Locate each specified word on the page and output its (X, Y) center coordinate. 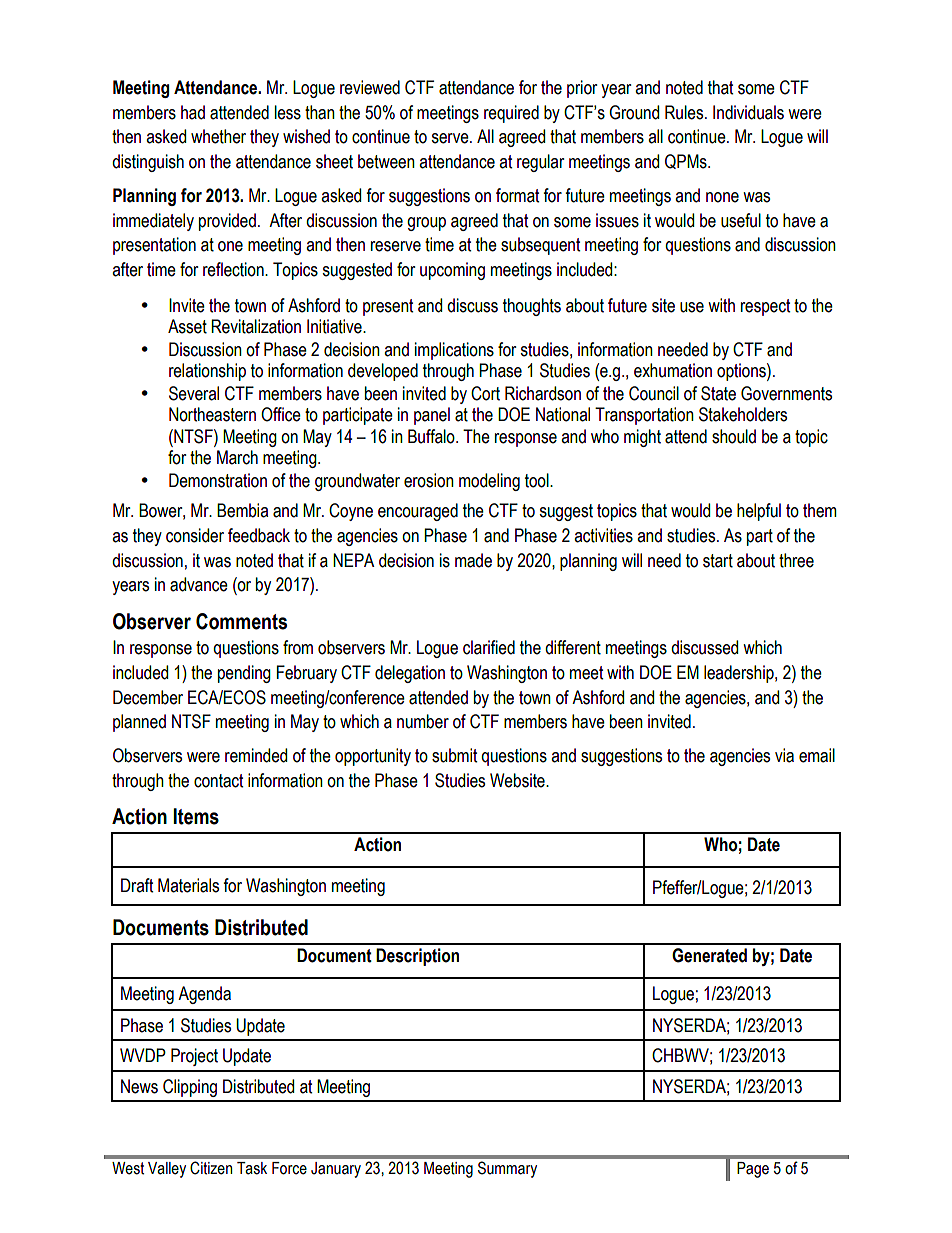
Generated (709, 955)
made (473, 560)
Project (194, 1057)
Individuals (748, 112)
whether (218, 136)
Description (417, 957)
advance (199, 584)
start (718, 561)
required (511, 114)
